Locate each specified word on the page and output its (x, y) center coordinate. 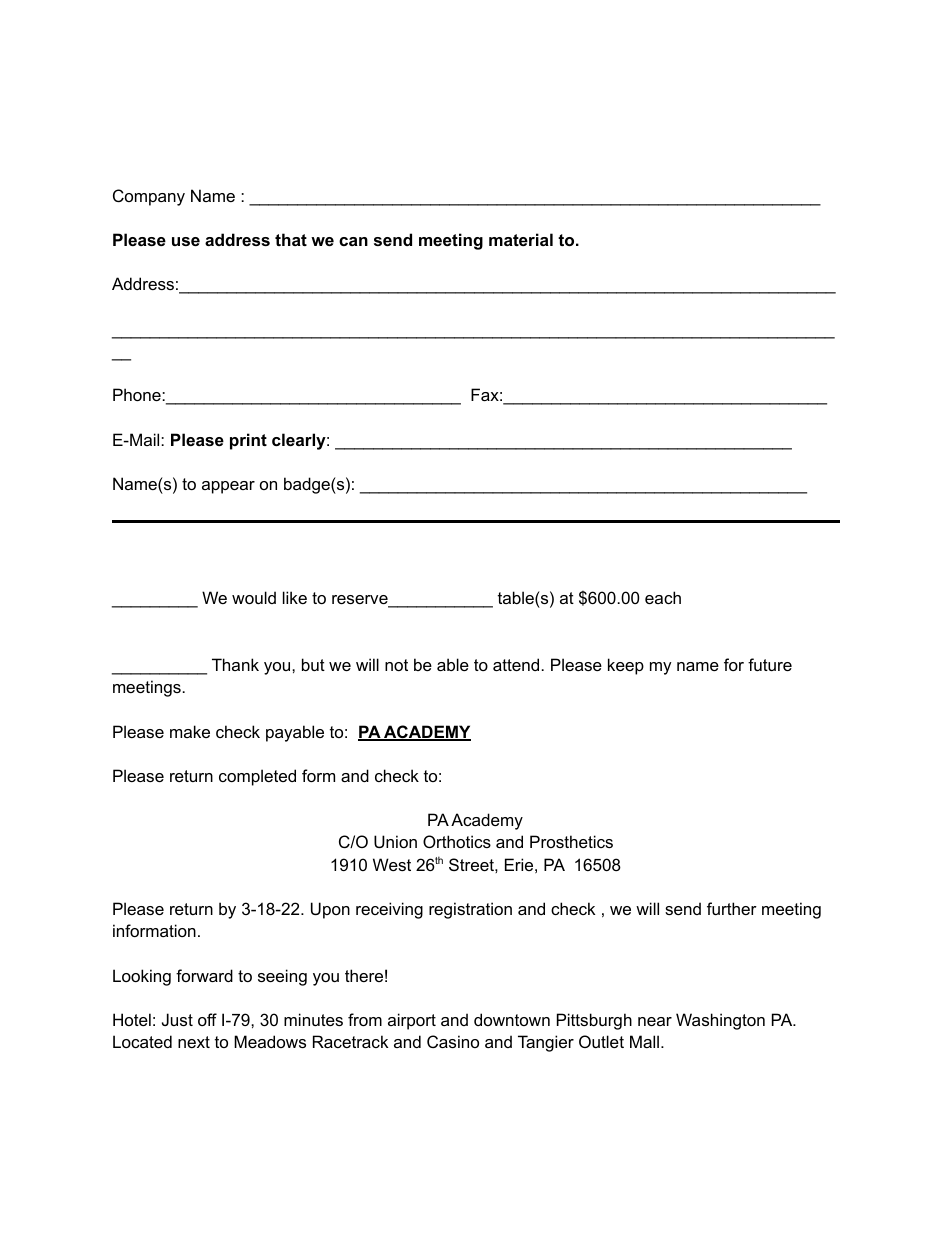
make (190, 731)
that (291, 239)
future (770, 664)
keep (626, 666)
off (207, 1019)
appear (228, 487)
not (396, 665)
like (295, 597)
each (663, 597)
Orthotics (457, 841)
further (732, 908)
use (186, 241)
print (248, 441)
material (521, 239)
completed (257, 777)
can (353, 241)
